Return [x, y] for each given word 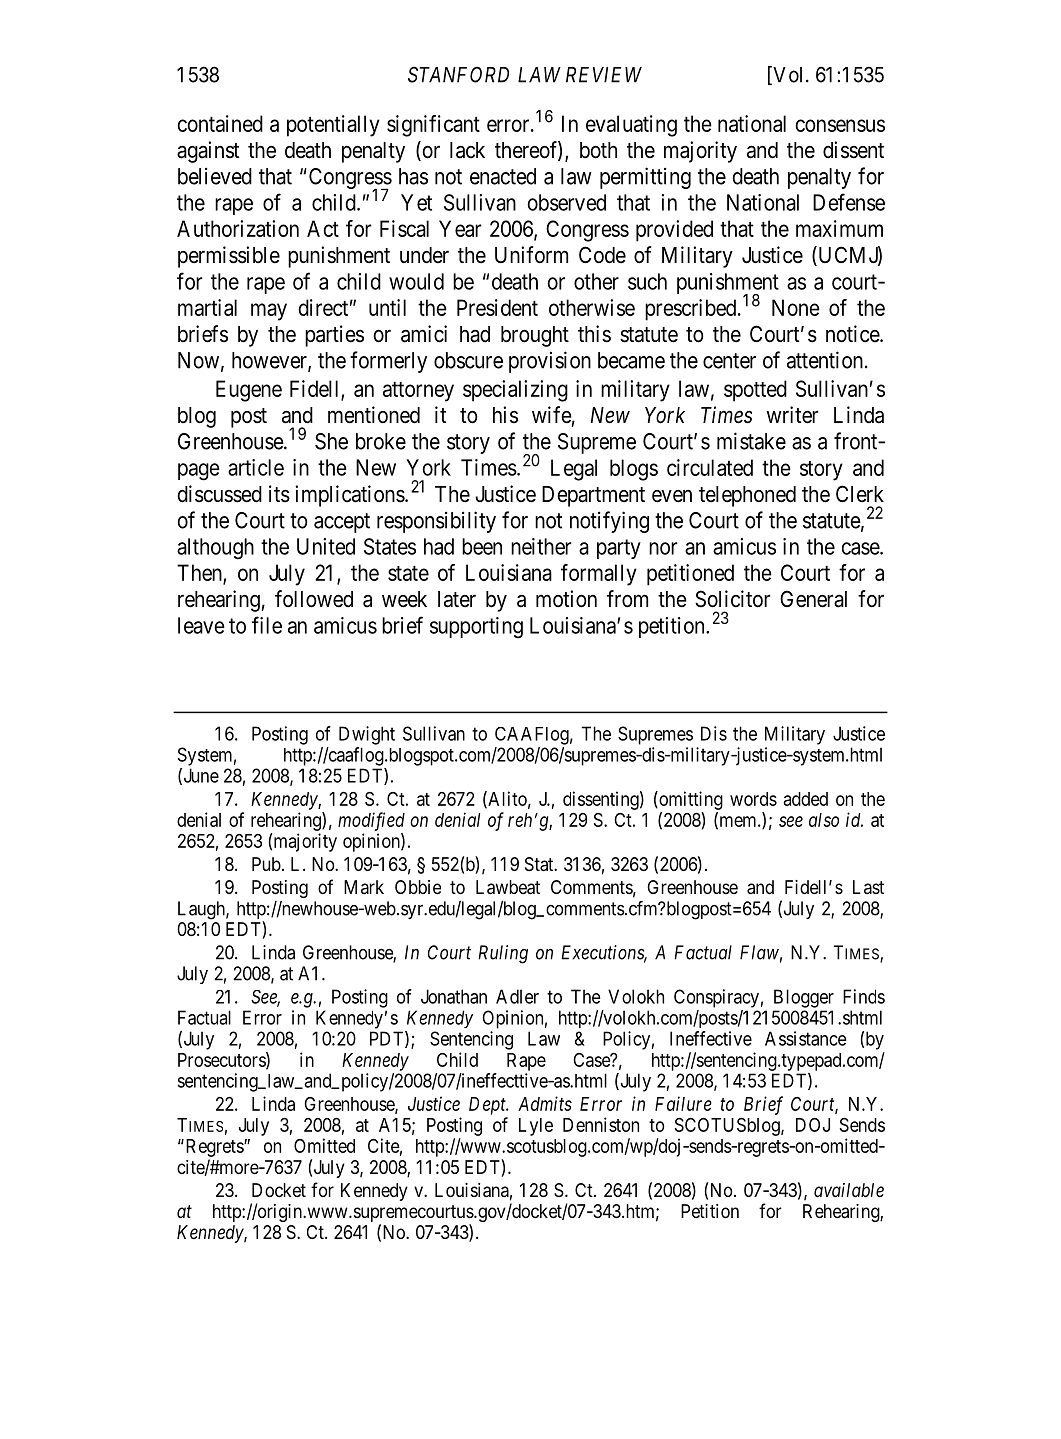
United [326, 546]
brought [535, 336]
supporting [476, 628]
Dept [488, 1106]
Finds [864, 996]
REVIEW [604, 75]
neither [541, 546]
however [270, 361]
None [796, 307]
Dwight [367, 735]
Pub [266, 864]
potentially [333, 126]
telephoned [747, 496]
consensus [840, 125]
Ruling [503, 954]
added [806, 799]
